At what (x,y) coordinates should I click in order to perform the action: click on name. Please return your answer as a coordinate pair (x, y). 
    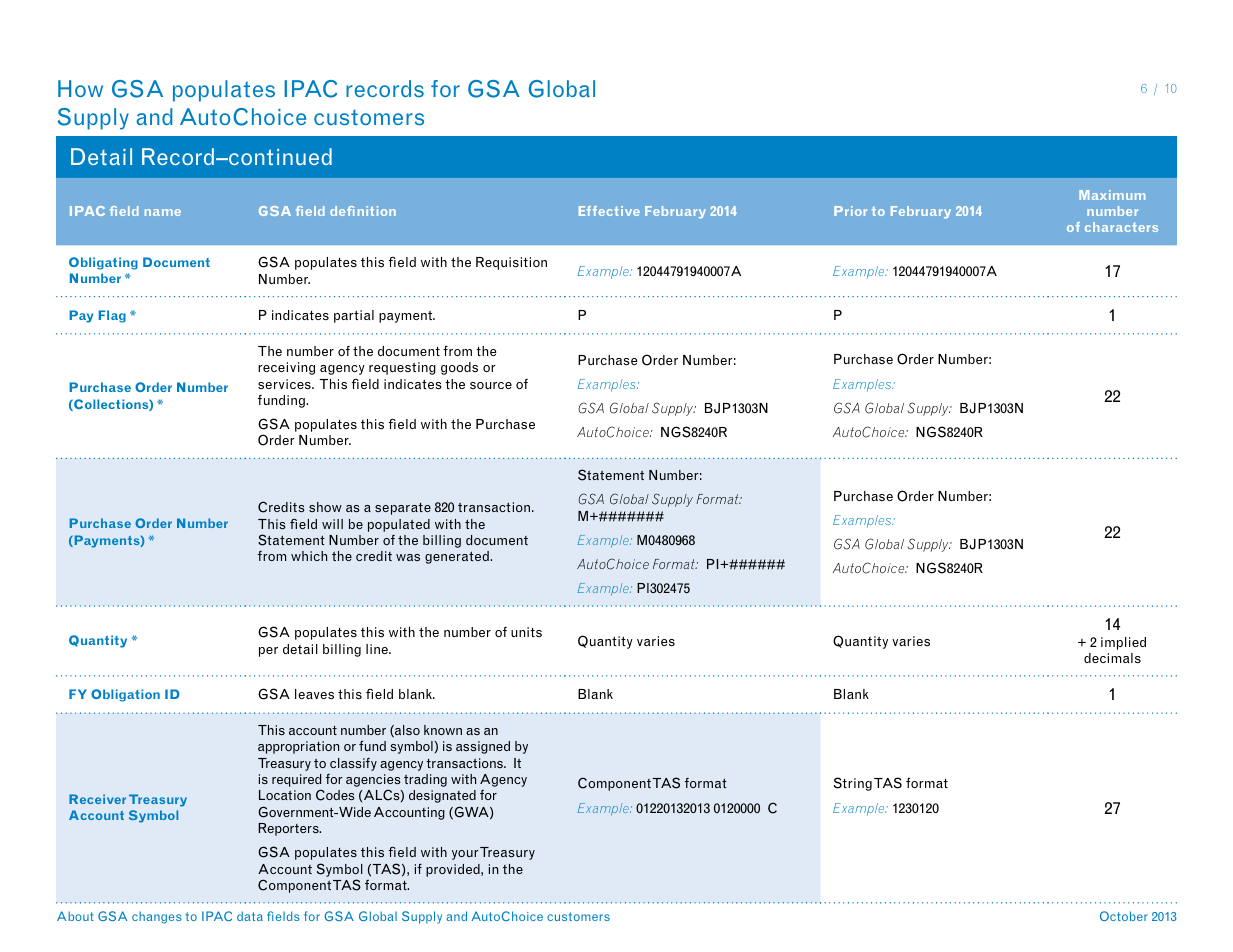
    Looking at the image, I should click on (163, 212).
